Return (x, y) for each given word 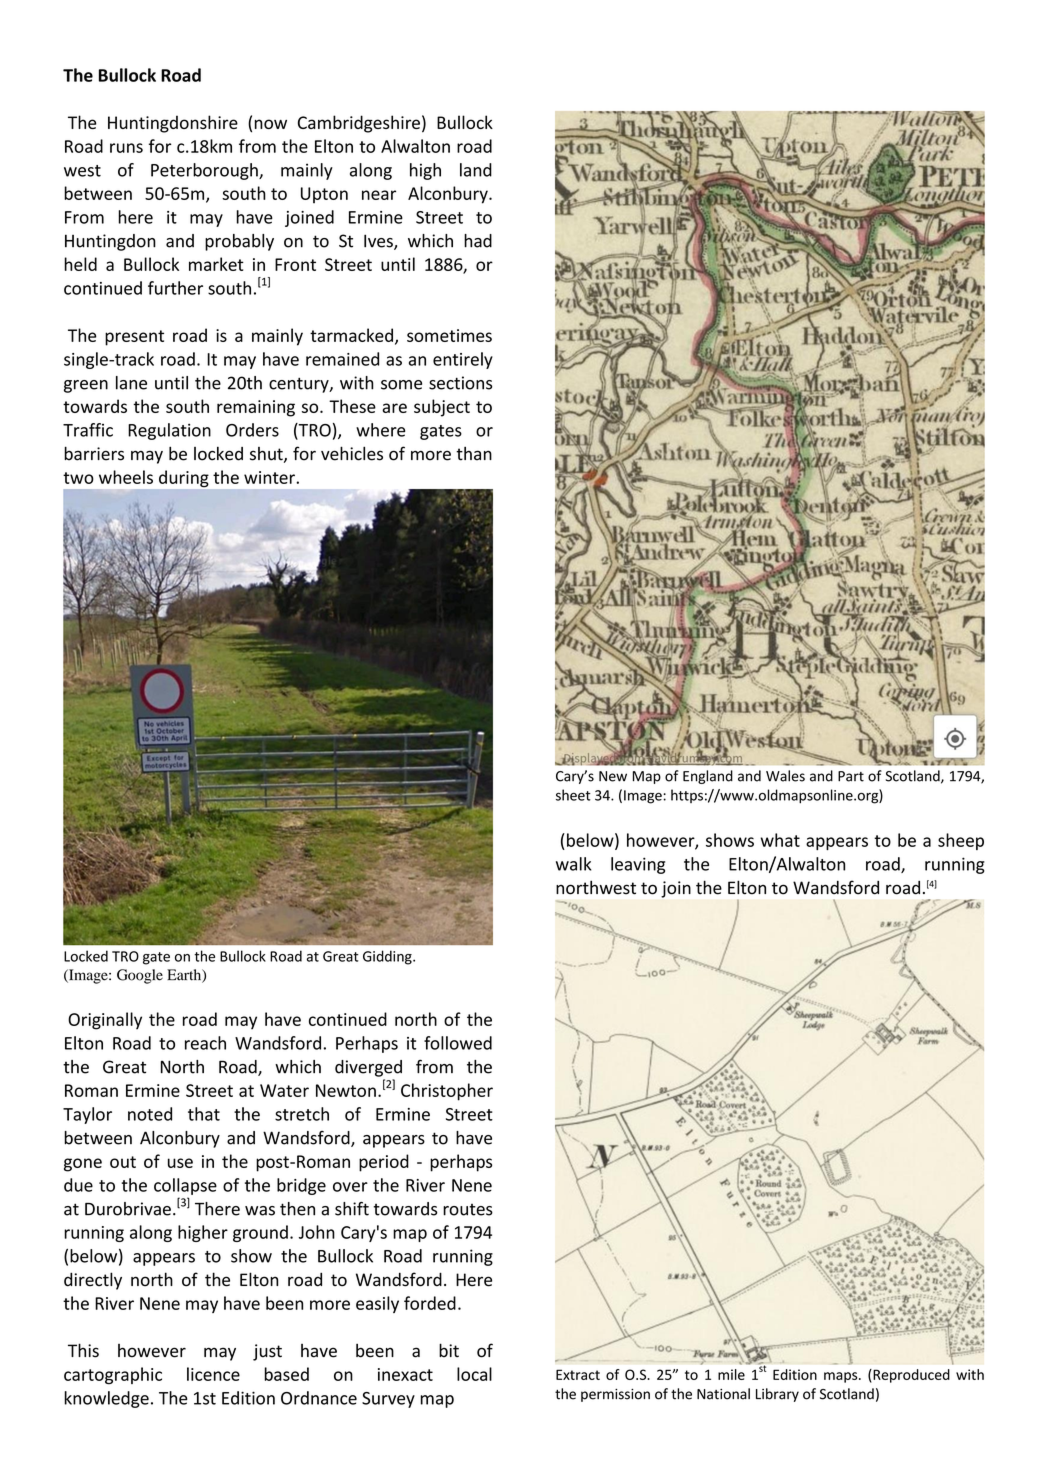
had (478, 241)
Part (851, 776)
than (474, 454)
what (780, 840)
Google (140, 976)
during (184, 478)
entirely (463, 360)
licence (213, 1374)
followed (458, 1043)
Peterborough (205, 171)
